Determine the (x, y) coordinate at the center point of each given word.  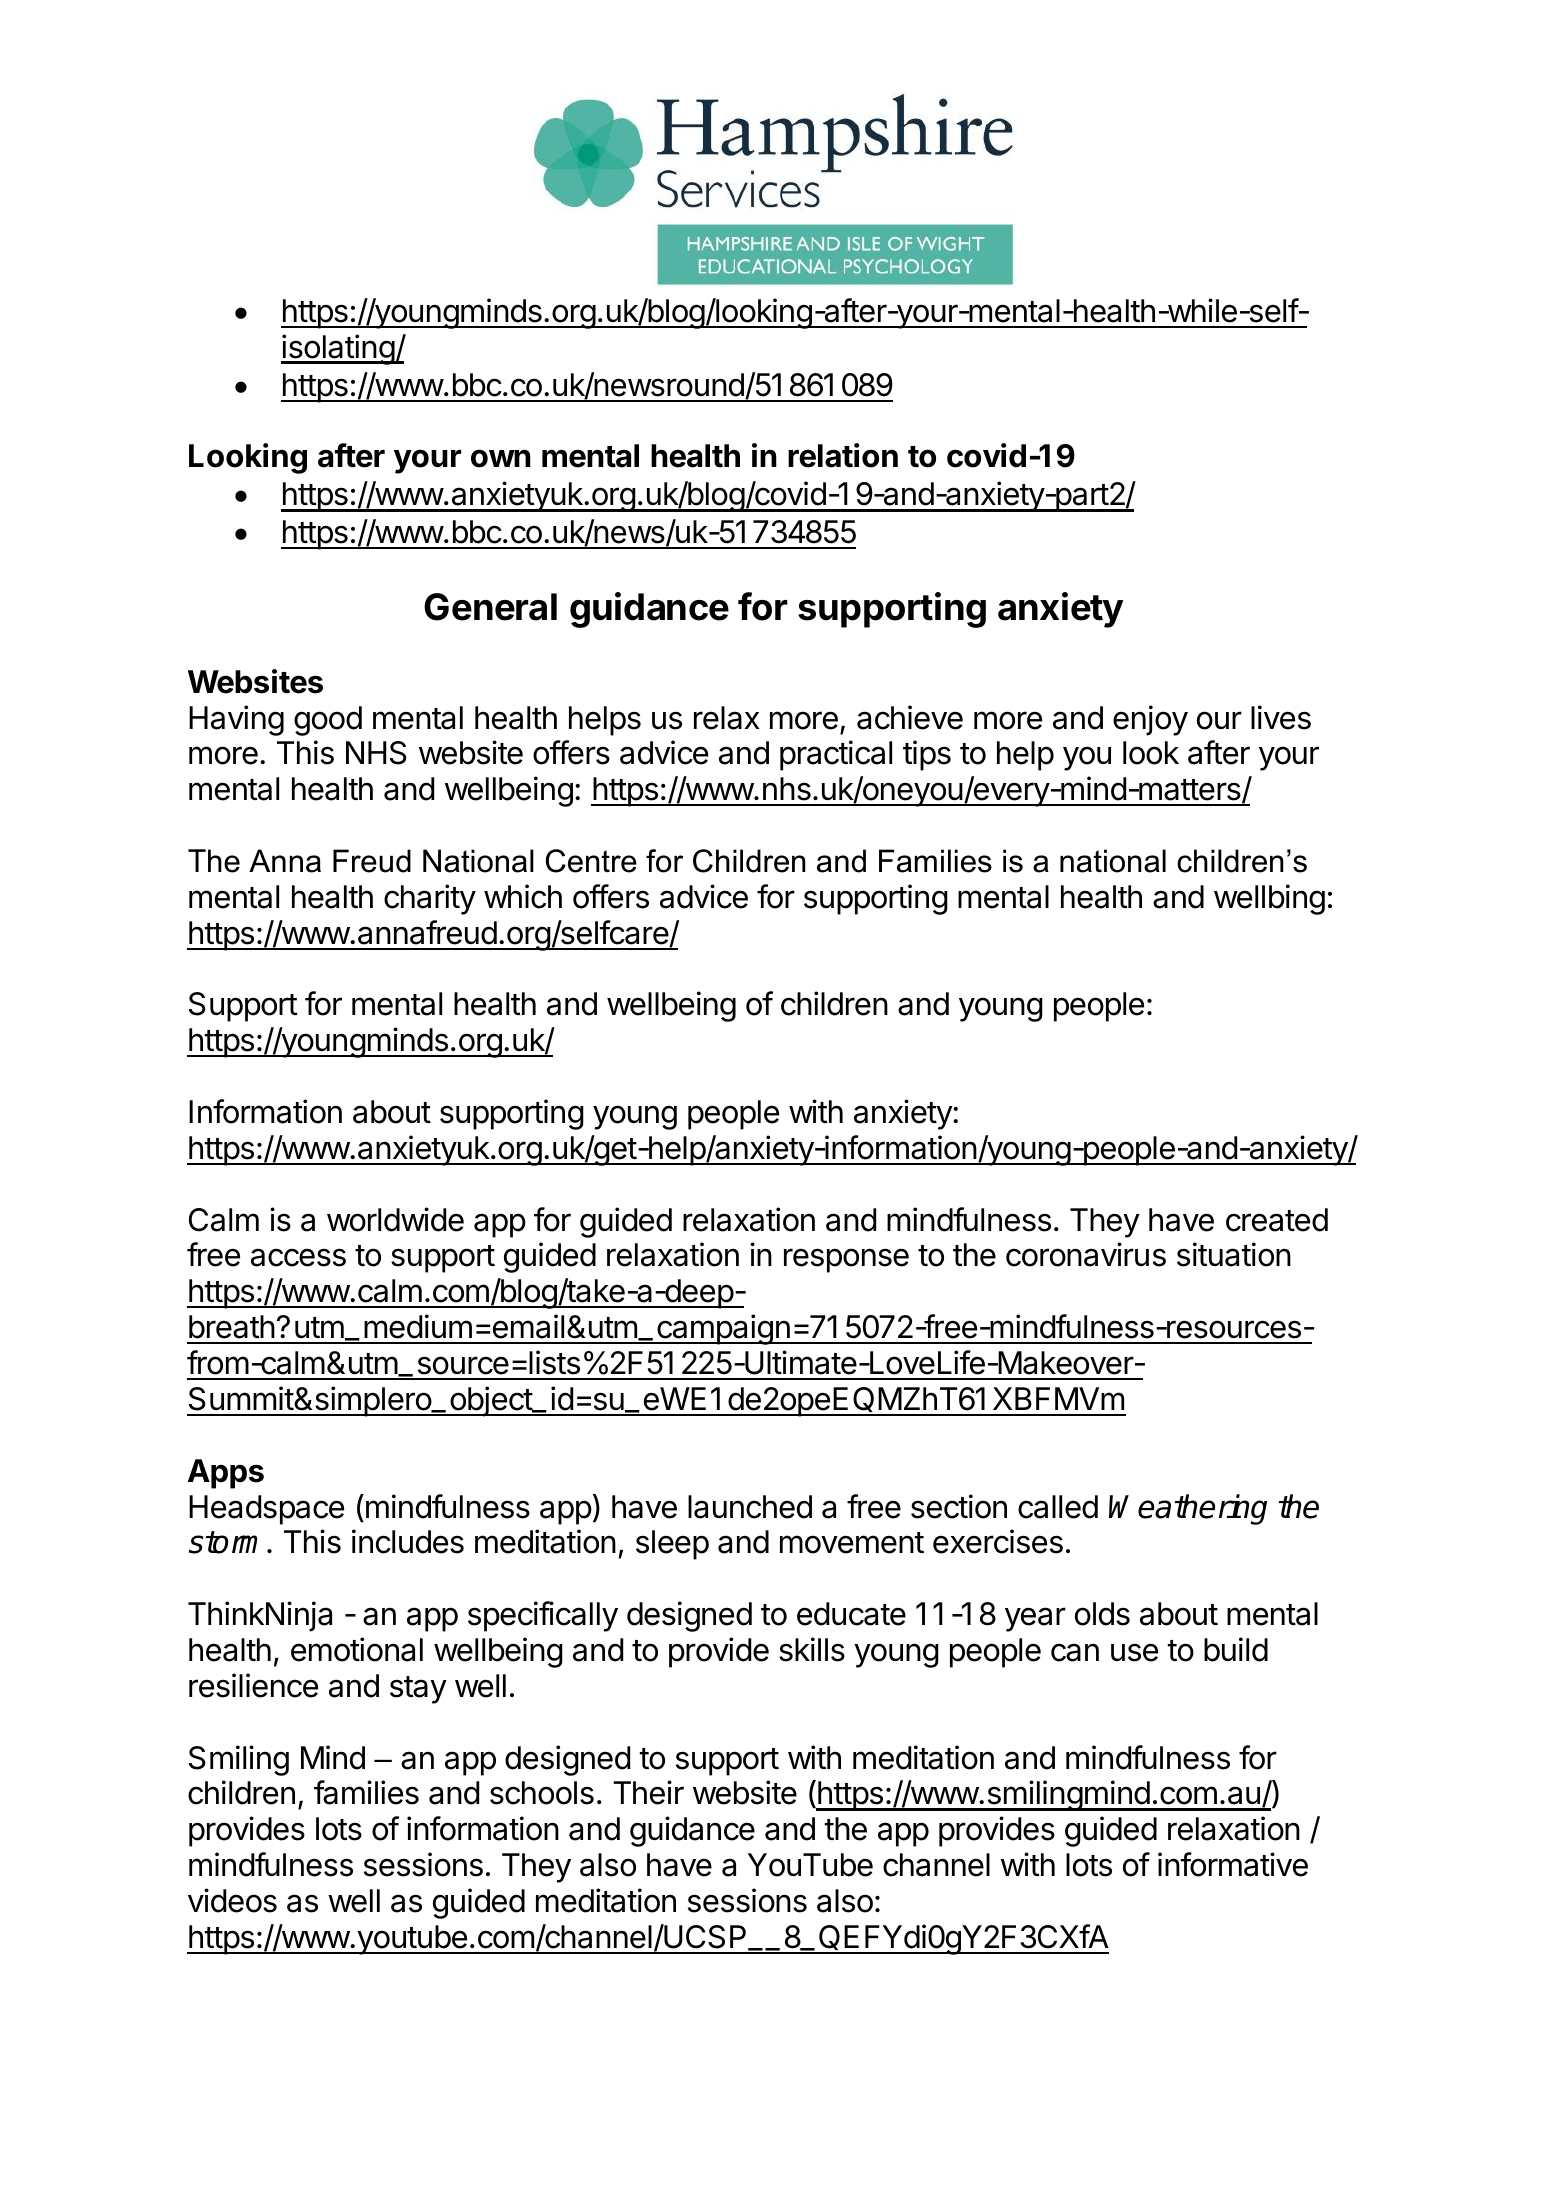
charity (430, 899)
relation (843, 455)
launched (750, 1507)
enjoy (1150, 720)
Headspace (266, 1510)
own (501, 458)
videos (232, 1900)
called (1058, 1507)
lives (1281, 717)
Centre (591, 861)
